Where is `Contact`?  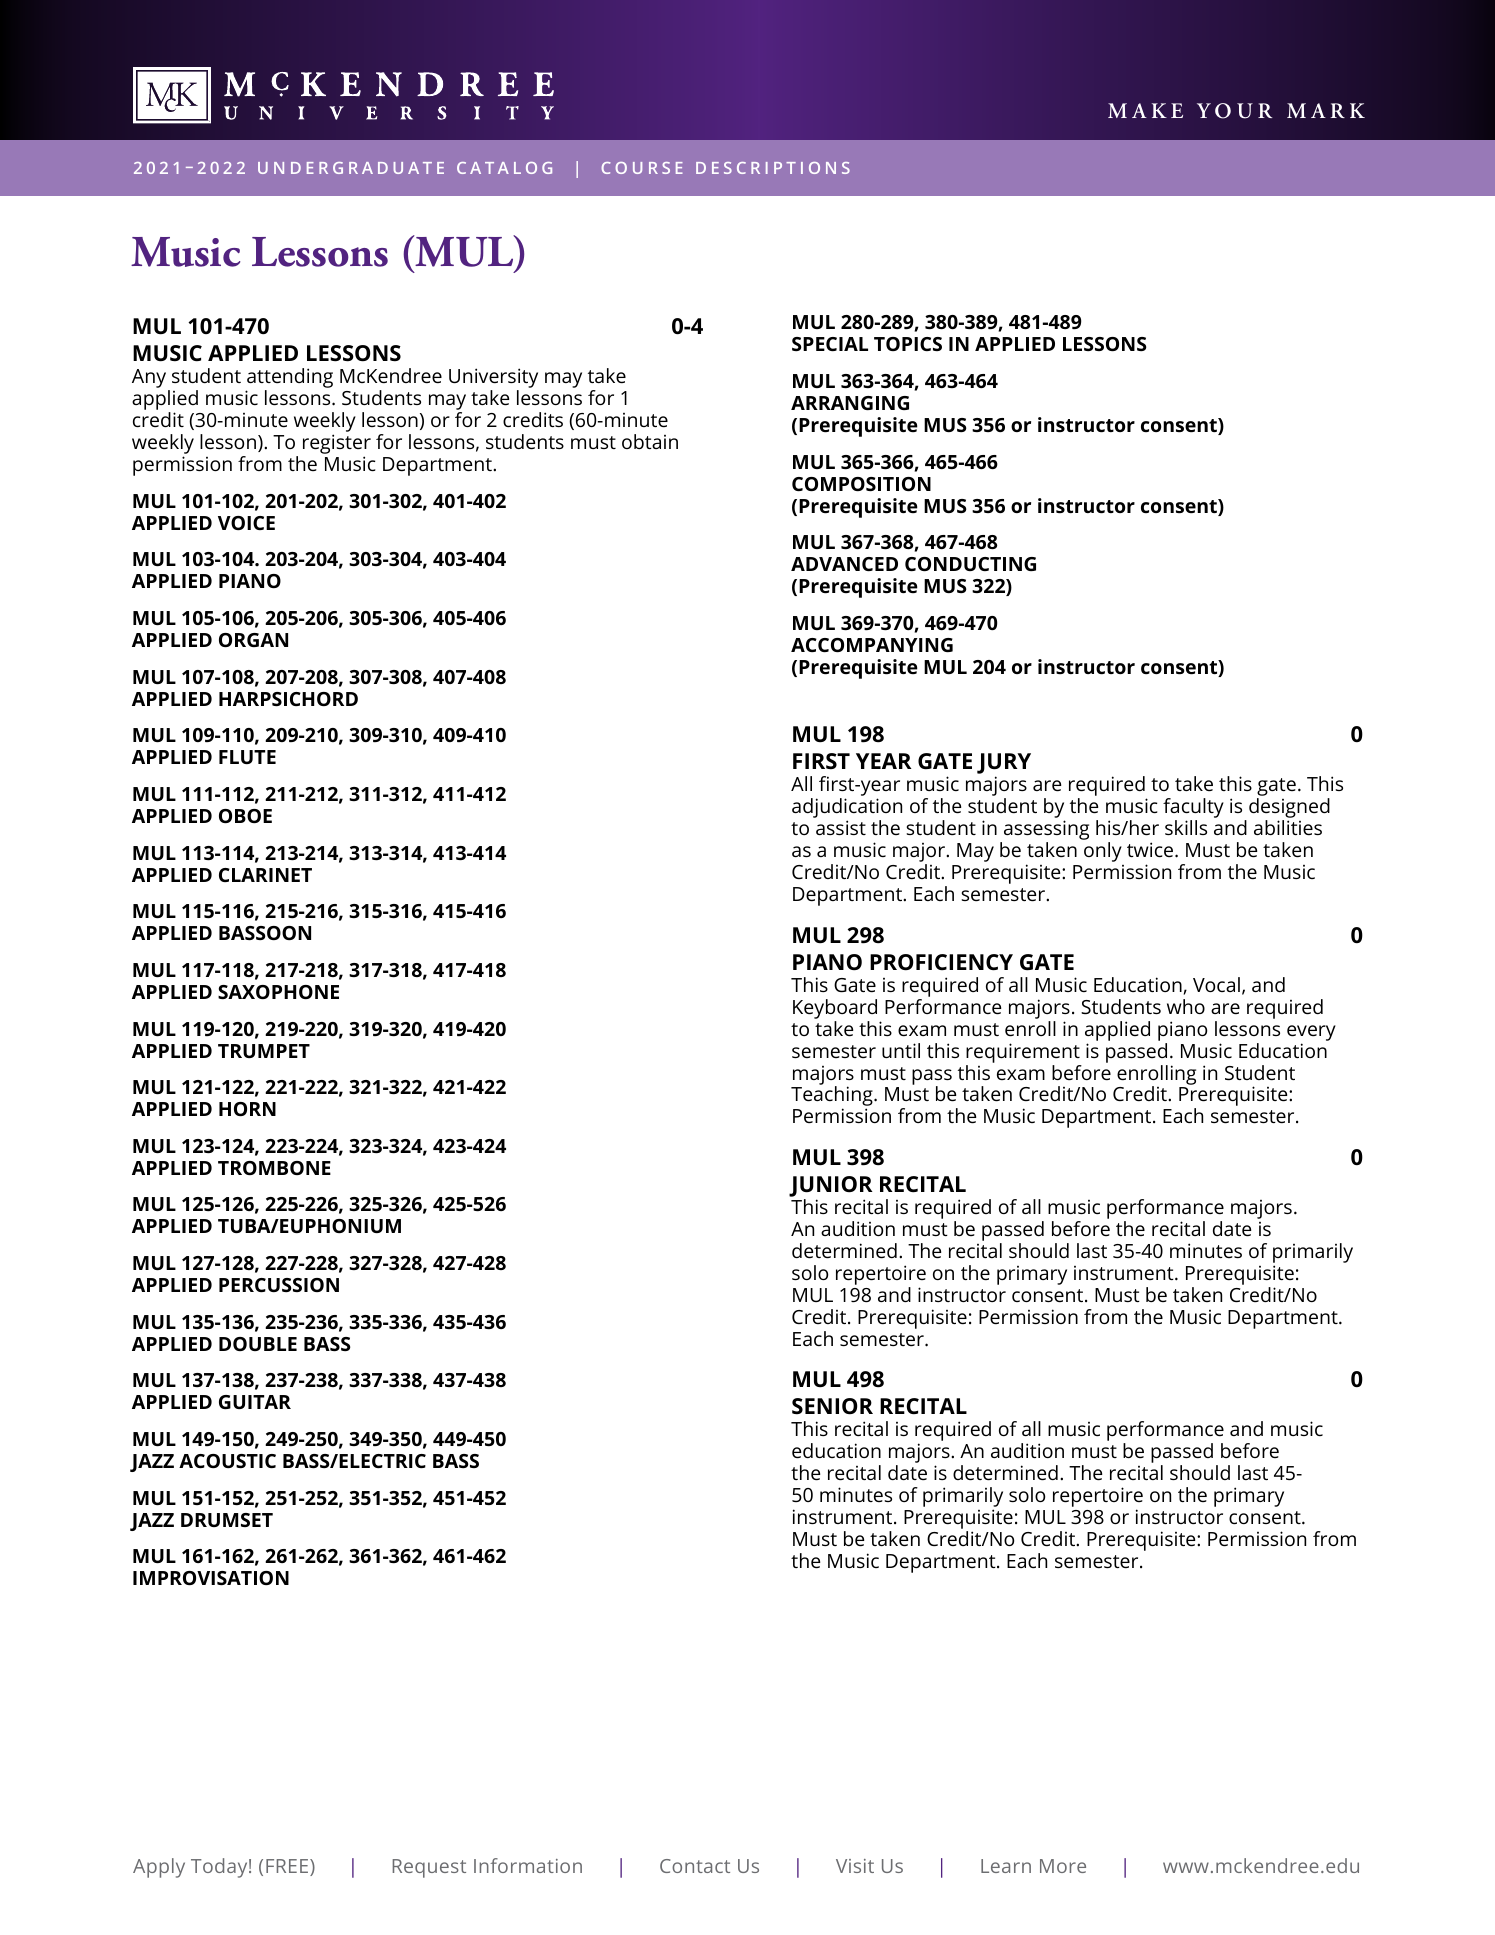
Contact is located at coordinates (695, 1866).
